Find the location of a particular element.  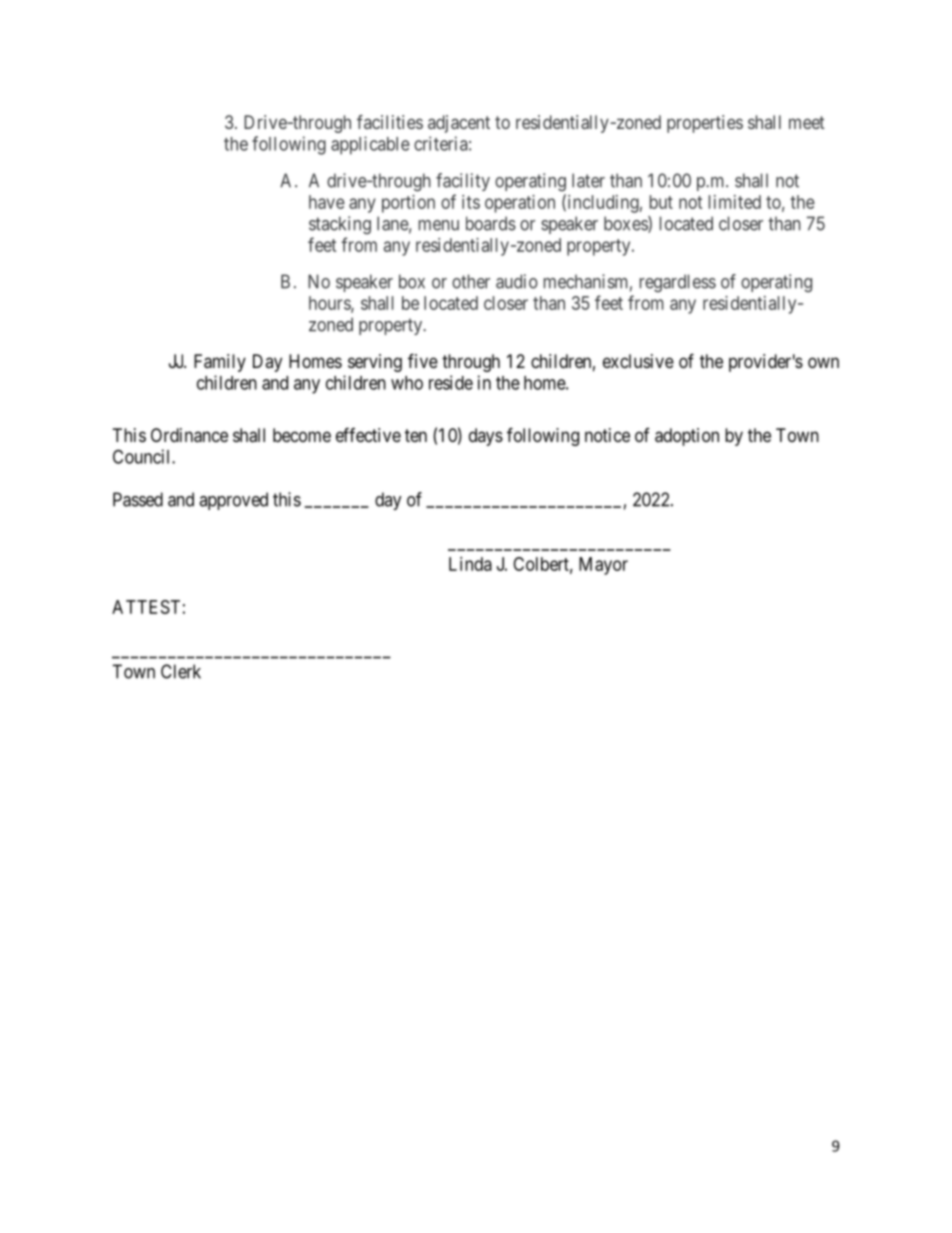

Linda is located at coordinates (470, 564).
